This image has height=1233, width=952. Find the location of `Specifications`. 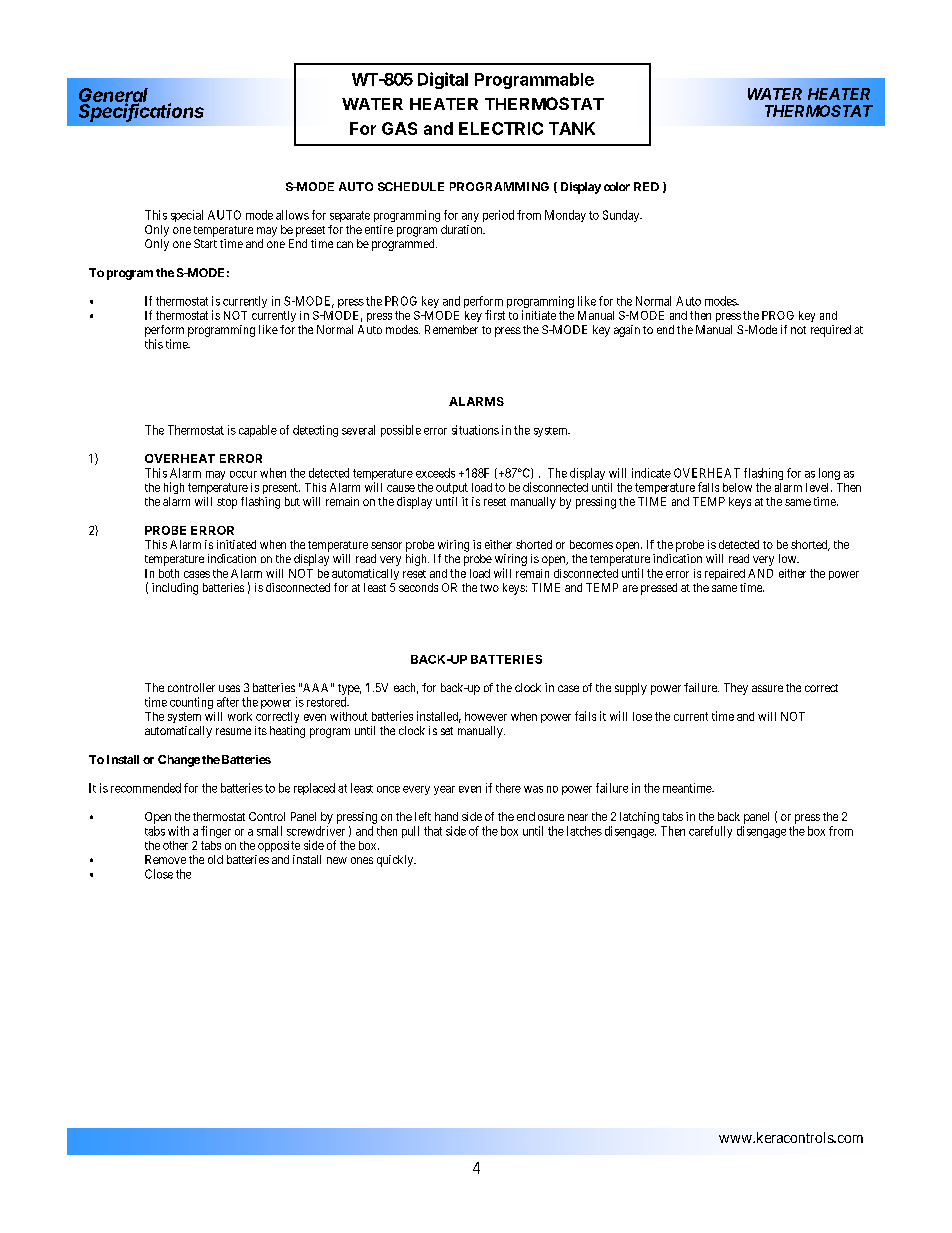

Specifications is located at coordinates (141, 111).
